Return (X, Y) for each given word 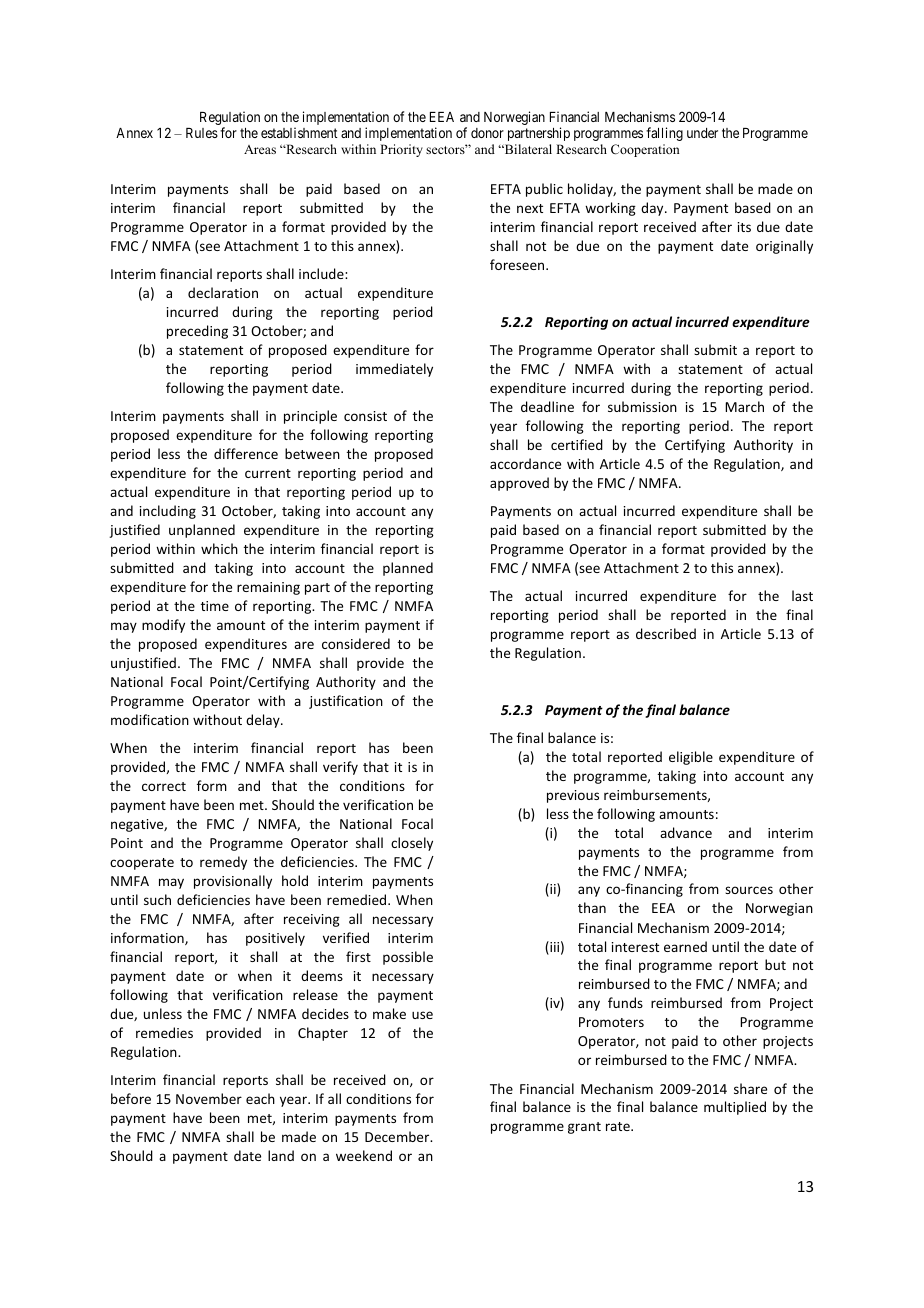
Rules (202, 133)
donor (487, 133)
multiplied (735, 1108)
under (702, 133)
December (398, 1136)
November (209, 1098)
